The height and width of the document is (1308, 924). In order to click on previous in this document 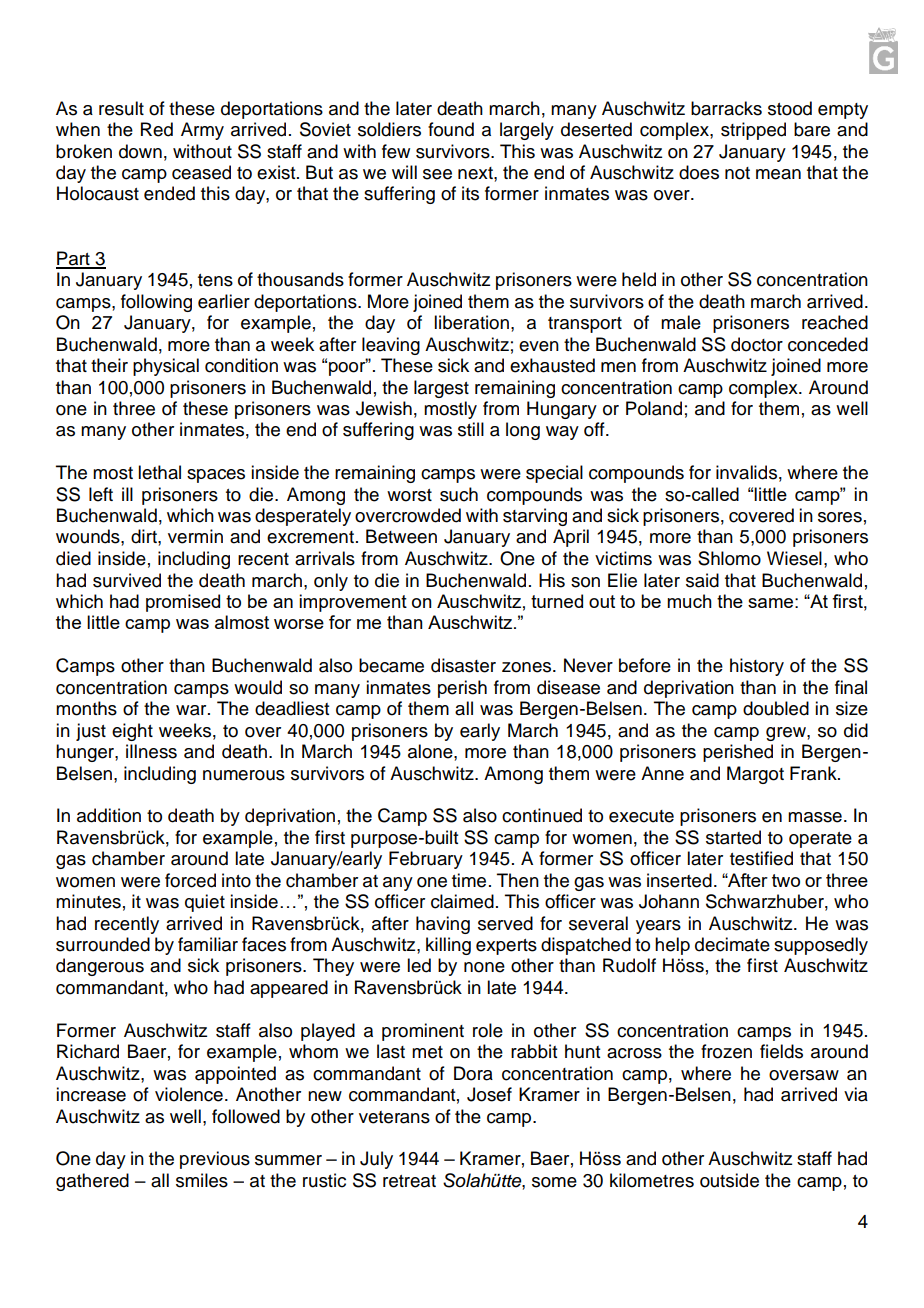, I will do `click(215, 1160)`.
